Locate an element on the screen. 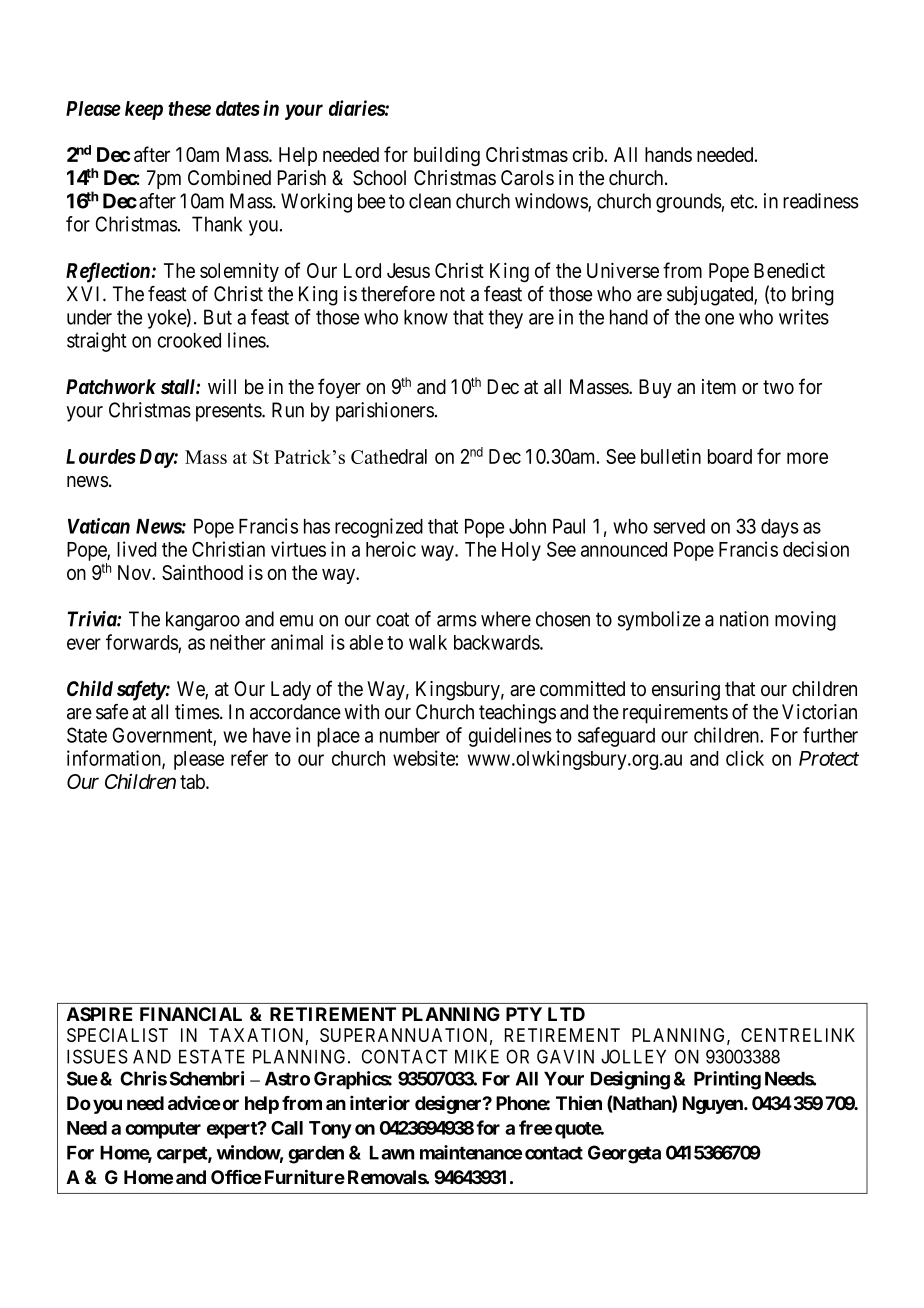 This screenshot has height=1308, width=924. click is located at coordinates (745, 758).
